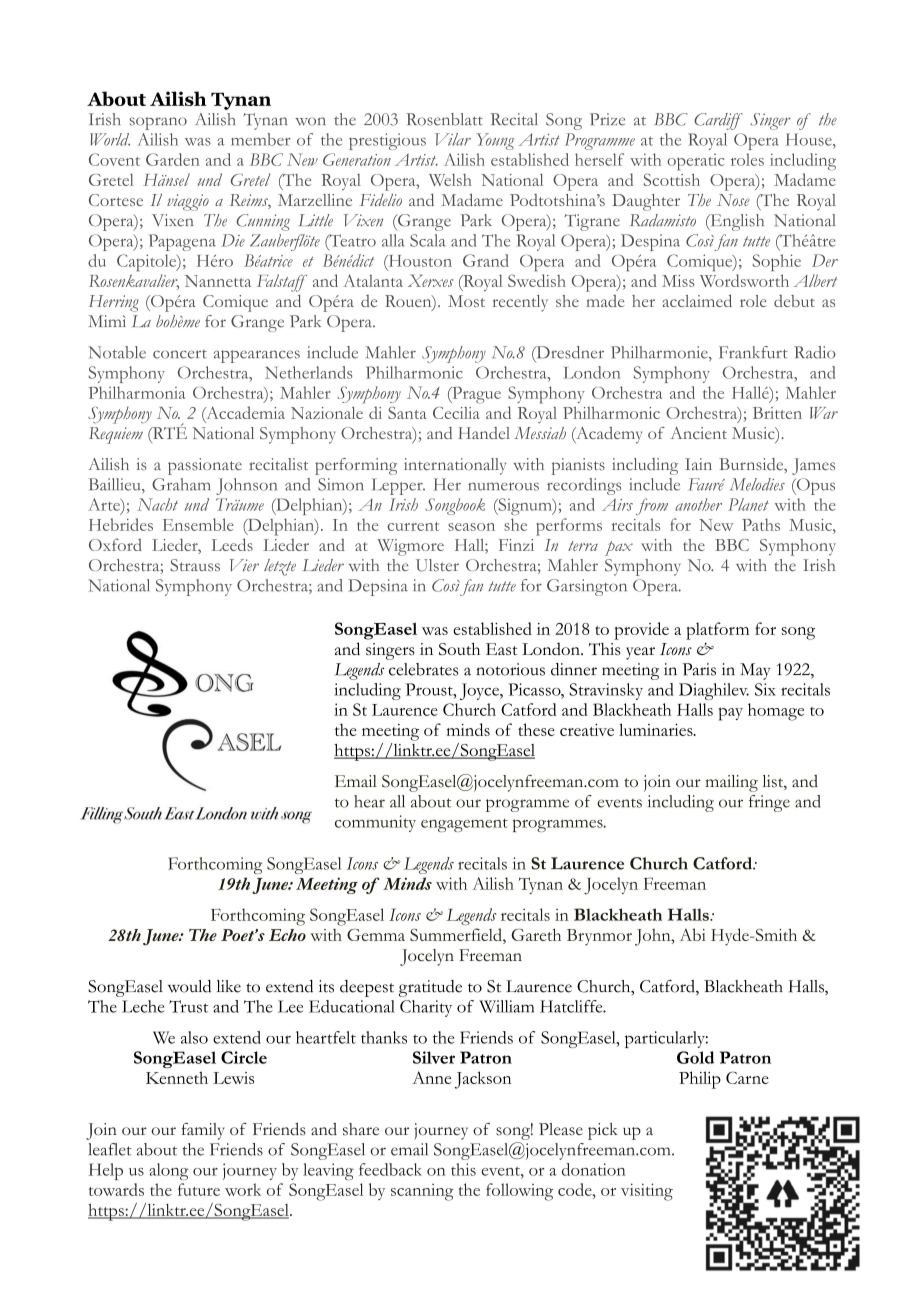  I want to click on Nose, so click(733, 200).
